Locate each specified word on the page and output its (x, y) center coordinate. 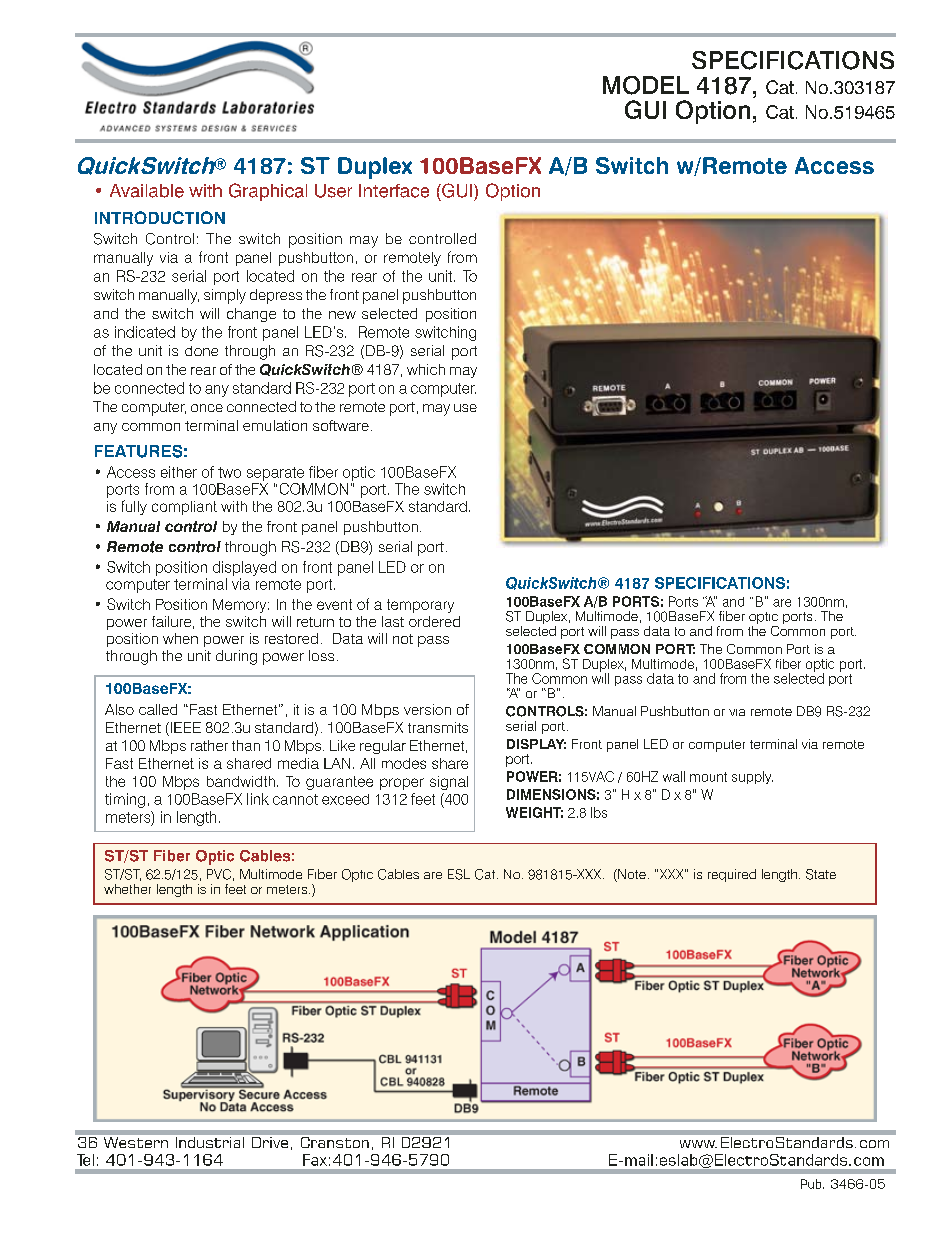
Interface (394, 191)
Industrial (210, 1142)
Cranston (335, 1142)
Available (147, 191)
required (732, 875)
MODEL (646, 85)
